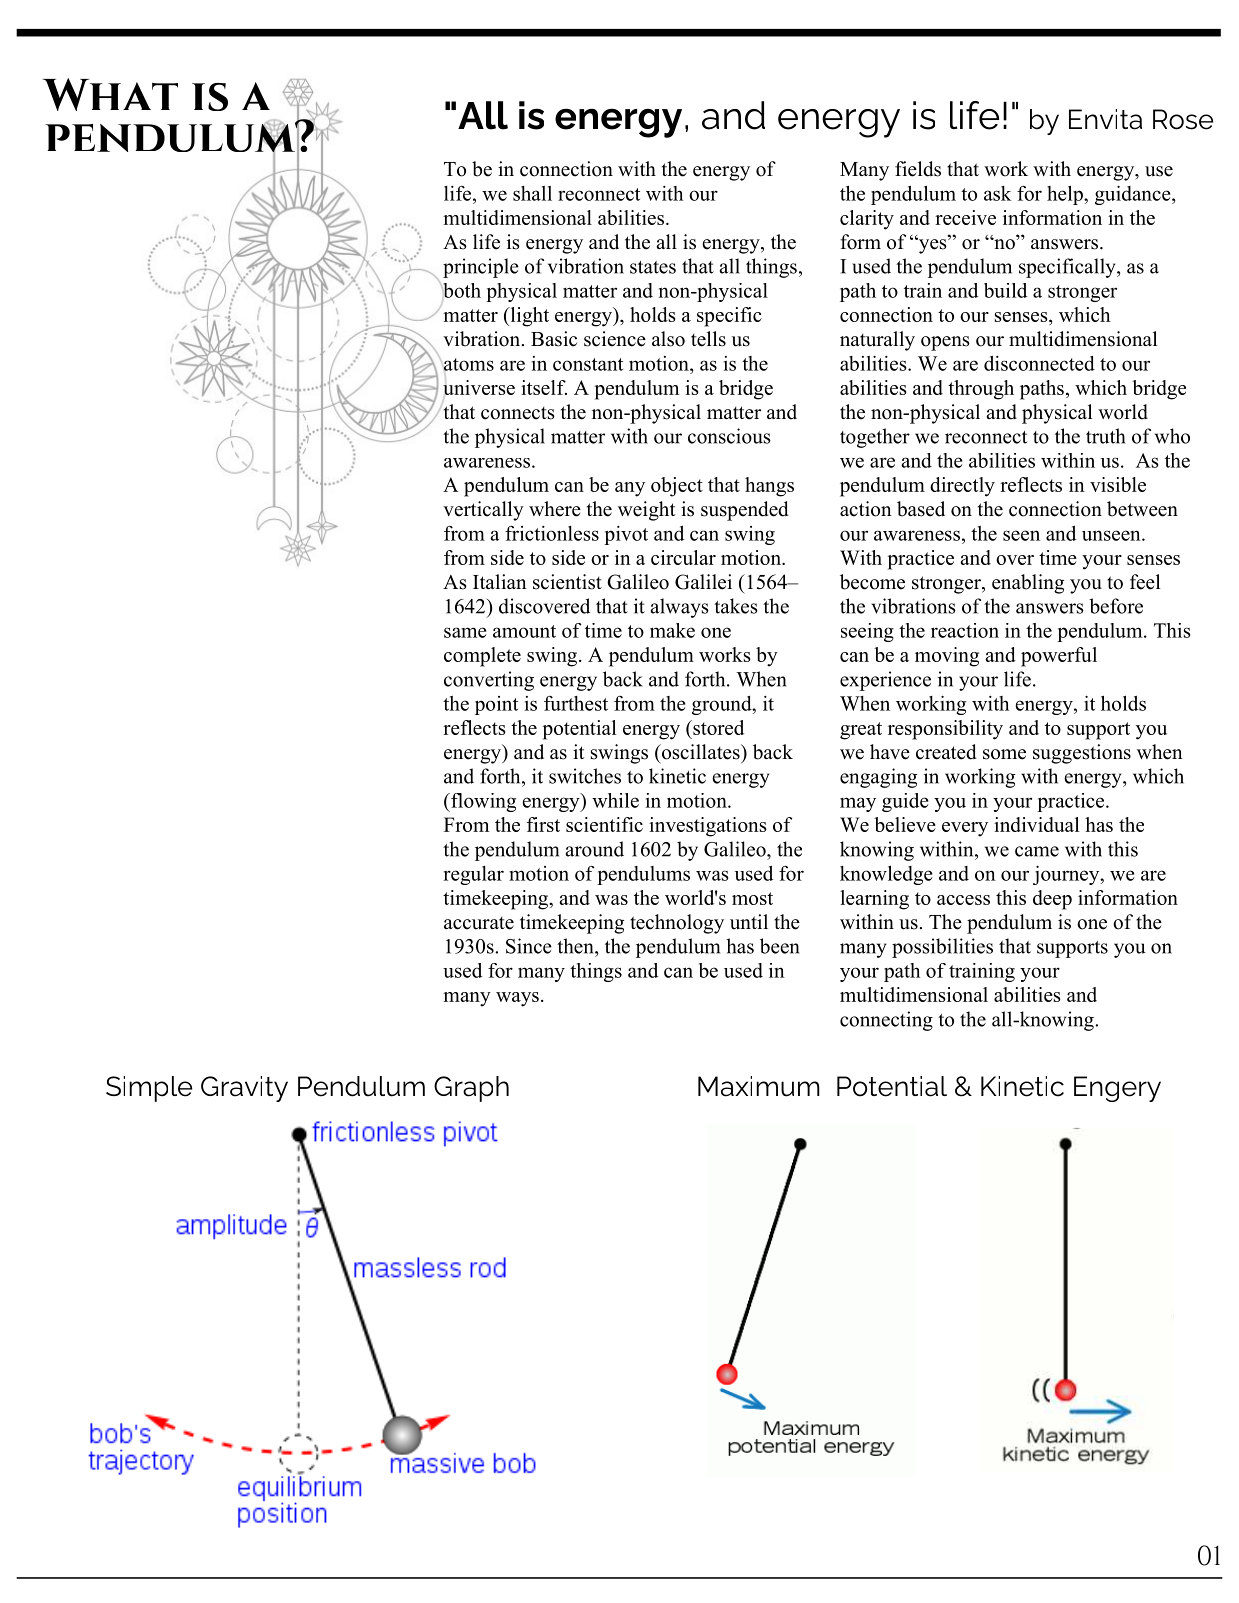 The width and height of the screenshot is (1239, 1603). Describe the element at coordinates (703, 582) in the screenshot. I see `Galilei` at that location.
